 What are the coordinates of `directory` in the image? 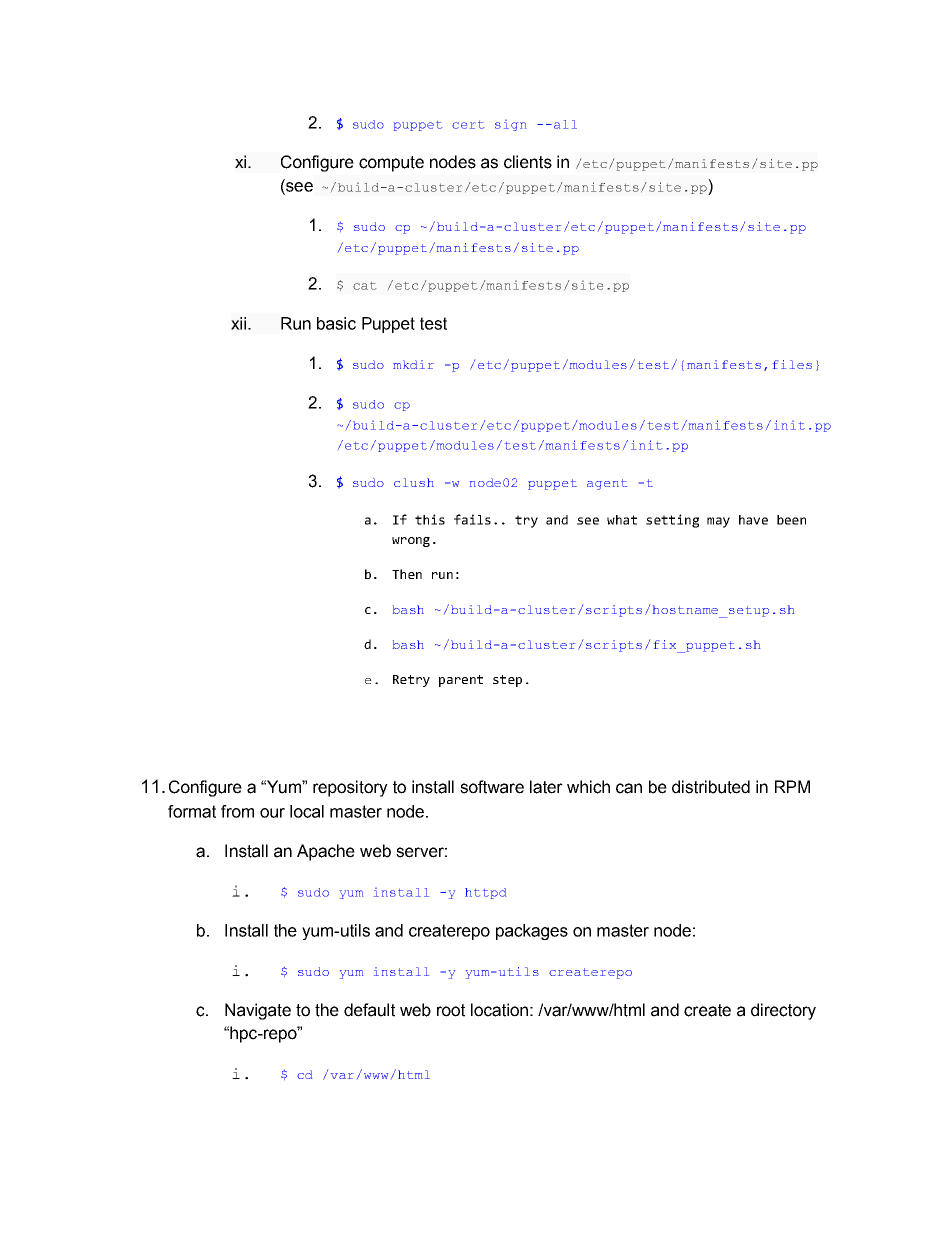 It's located at (783, 1011).
